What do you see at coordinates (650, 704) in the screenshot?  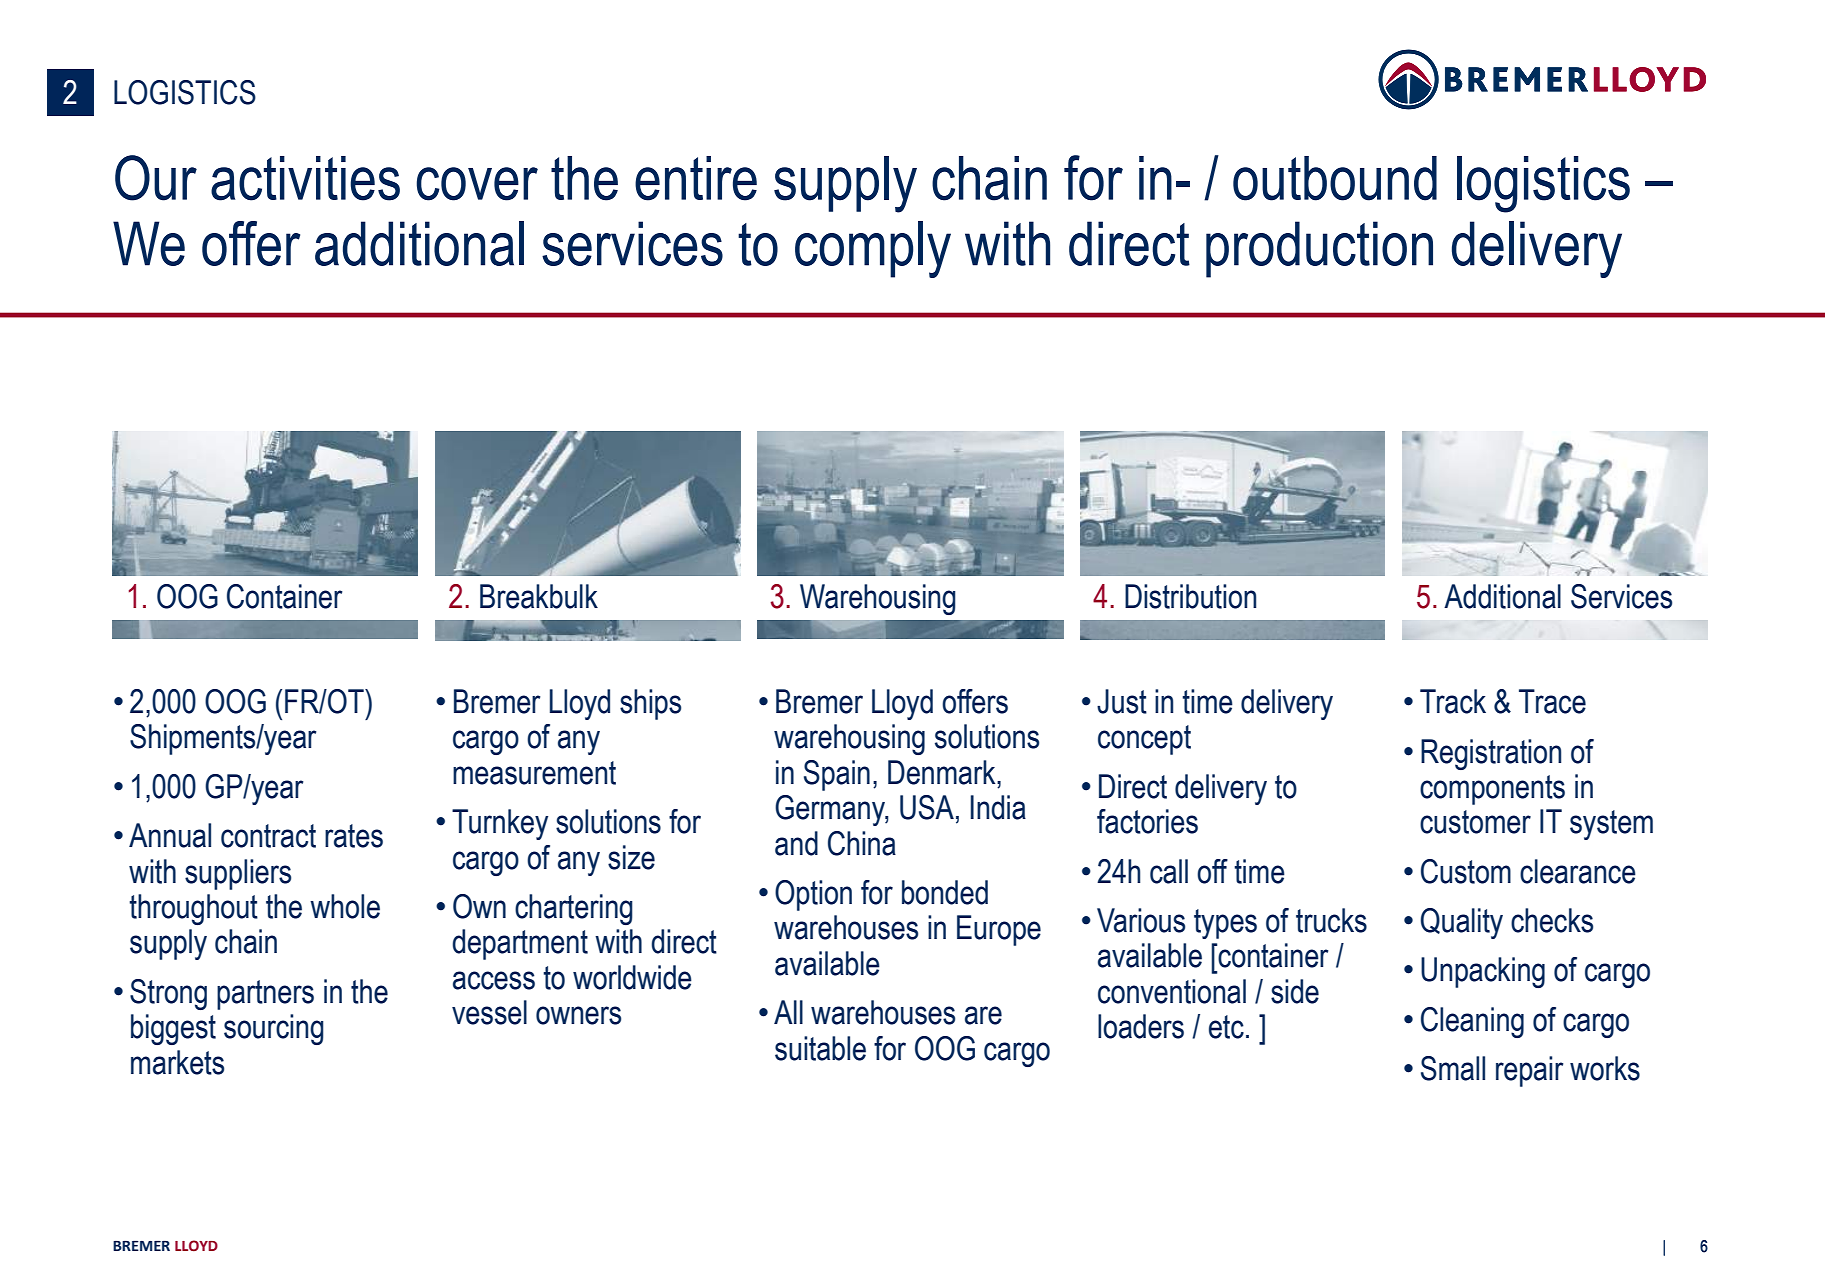 I see `ships` at bounding box center [650, 704].
